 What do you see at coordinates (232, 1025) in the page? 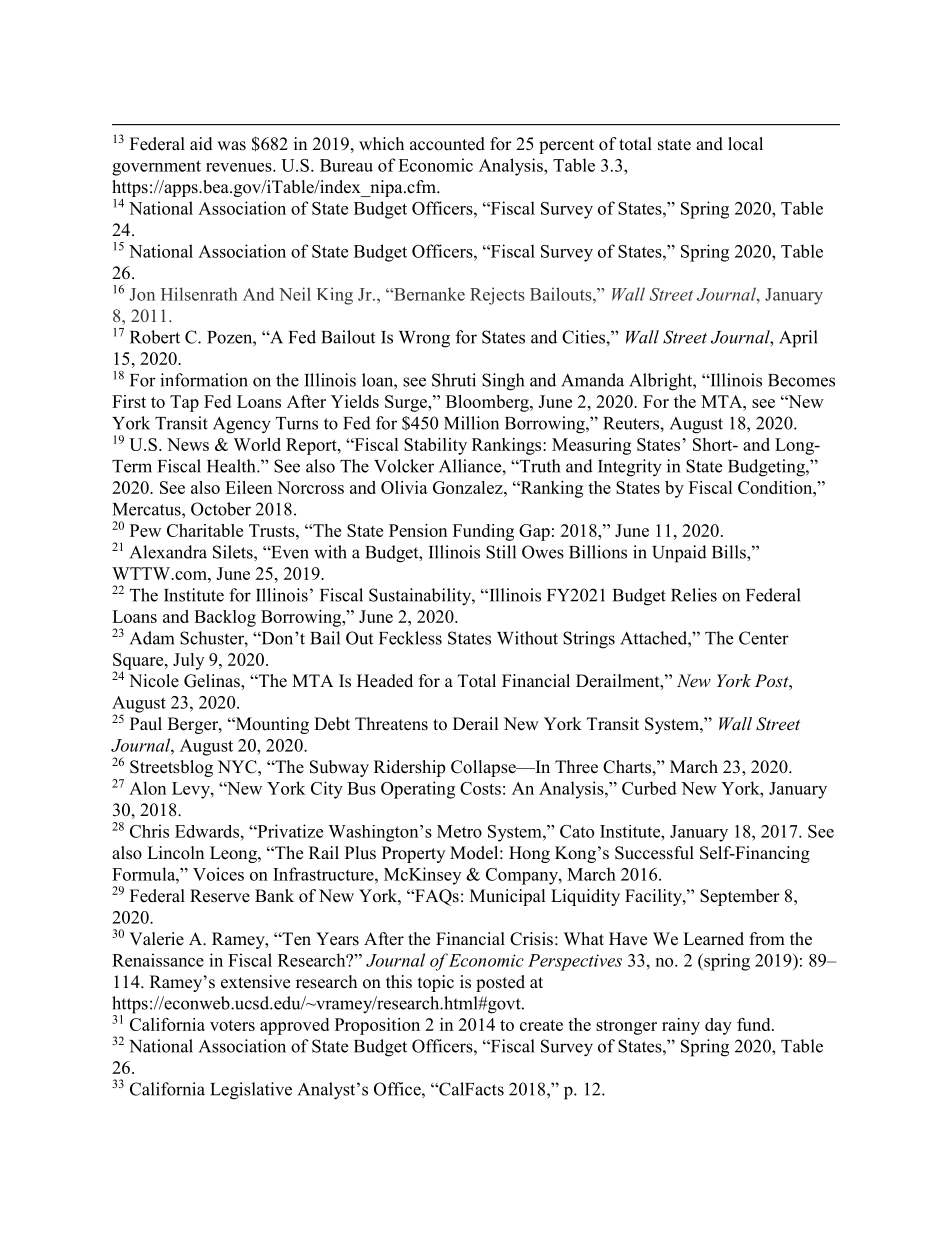
I see `voters` at bounding box center [232, 1025].
